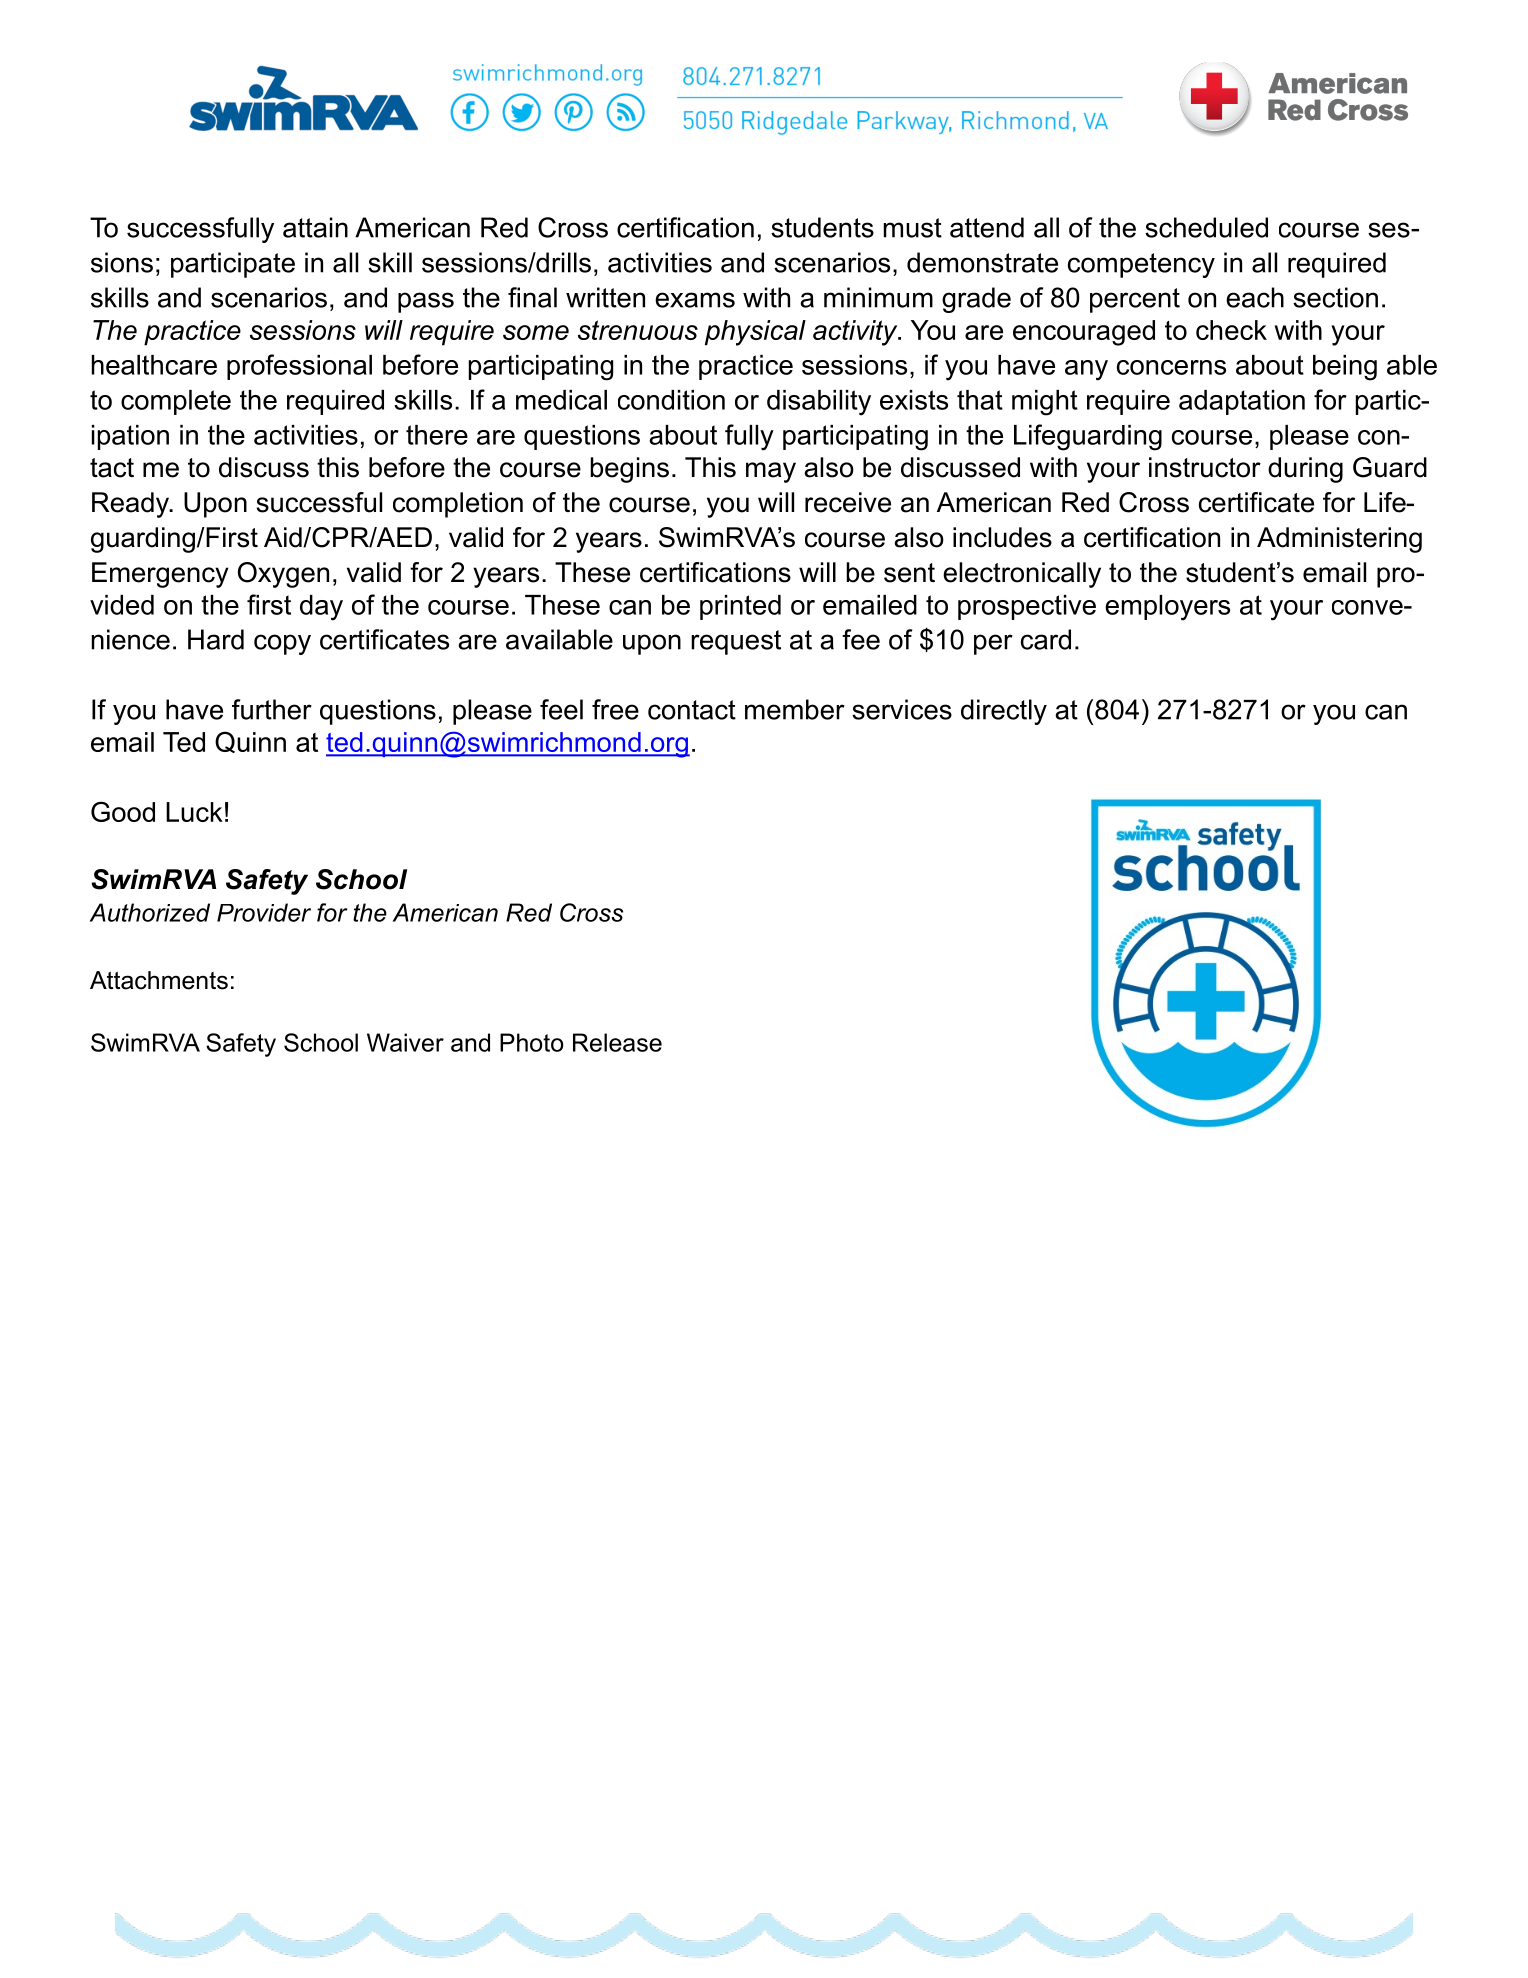 This screenshot has height=1978, width=1528. Describe the element at coordinates (736, 642) in the screenshot. I see `request` at that location.
